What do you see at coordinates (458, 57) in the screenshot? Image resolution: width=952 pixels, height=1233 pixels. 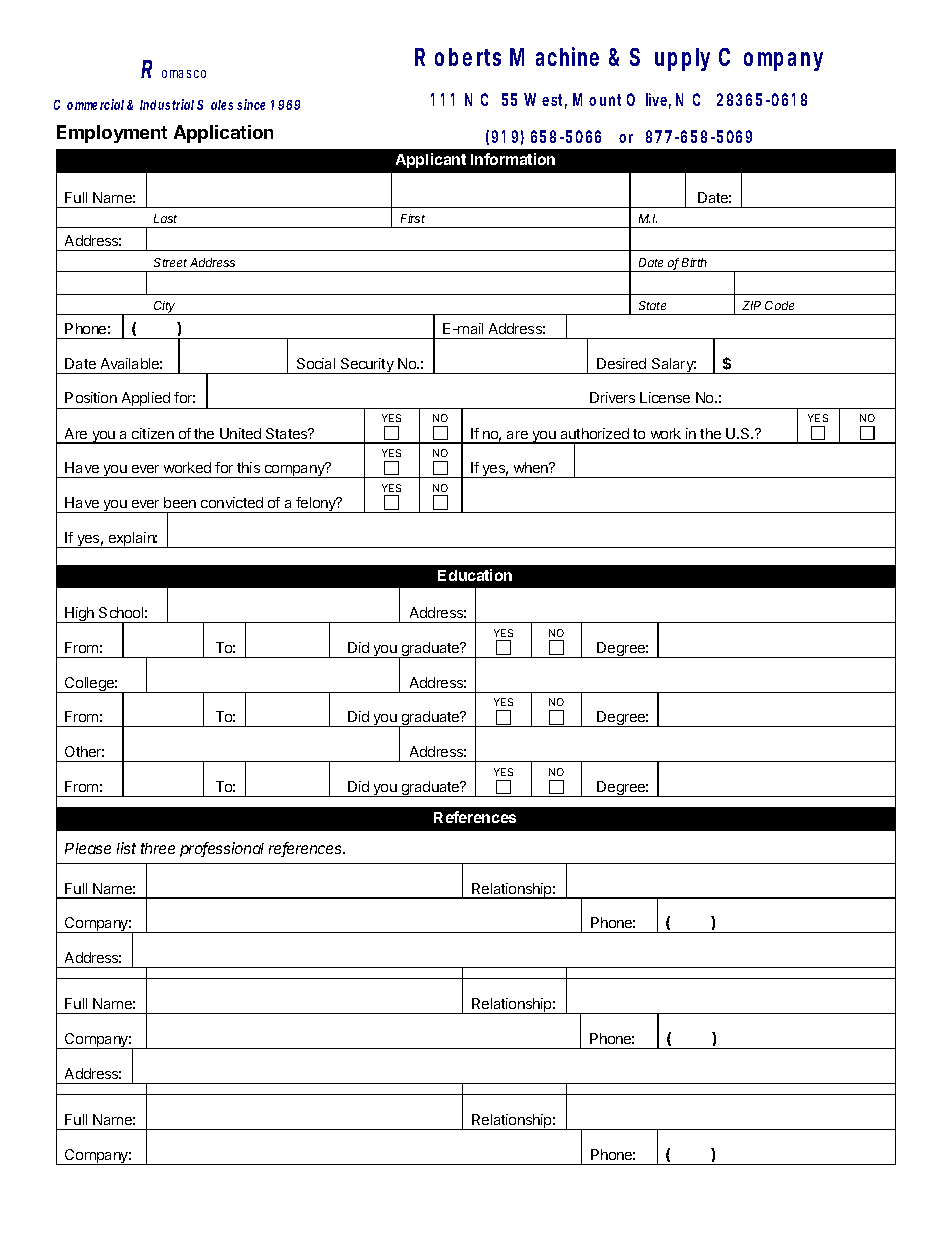 I see `Roberts` at bounding box center [458, 57].
